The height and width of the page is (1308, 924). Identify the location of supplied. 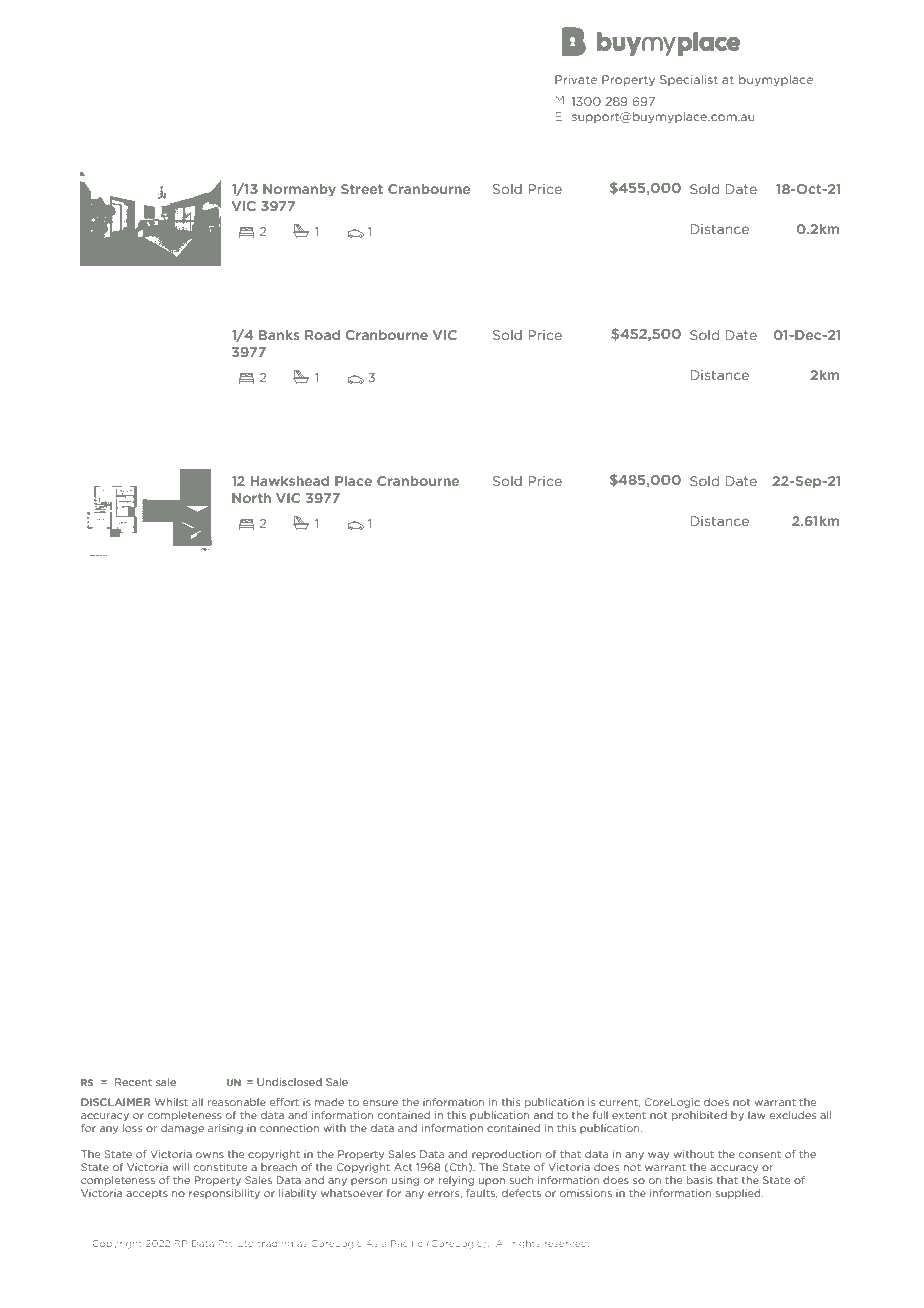
(739, 1194).
